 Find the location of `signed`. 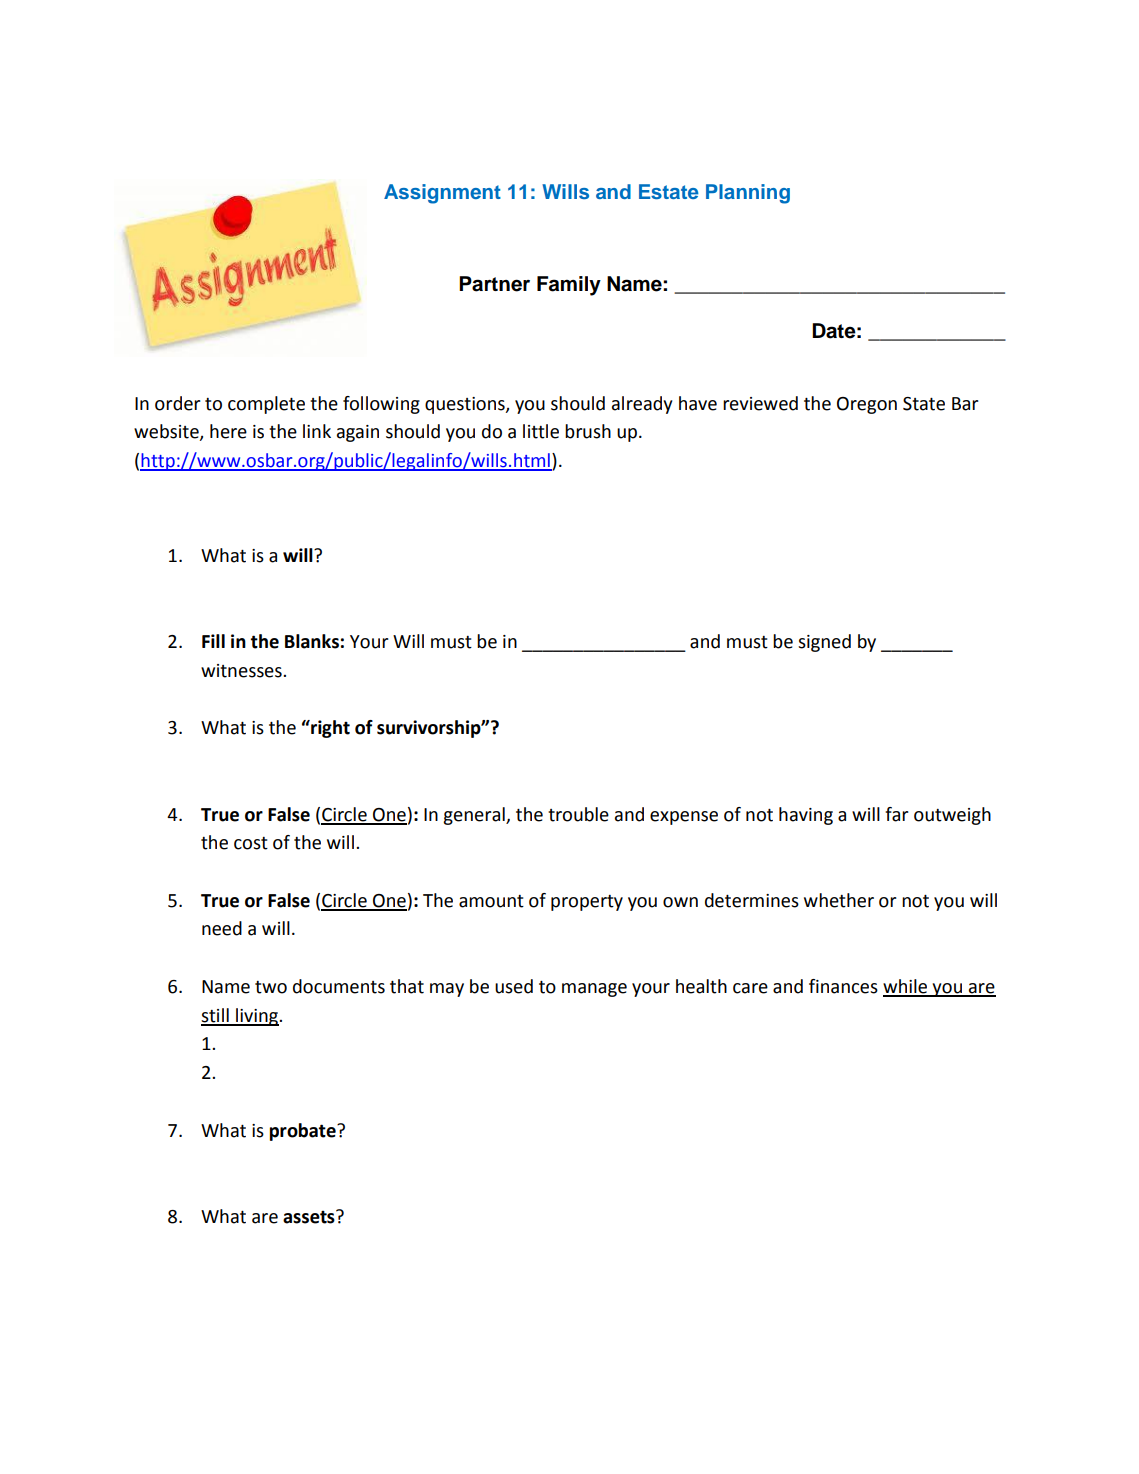

signed is located at coordinates (824, 643).
